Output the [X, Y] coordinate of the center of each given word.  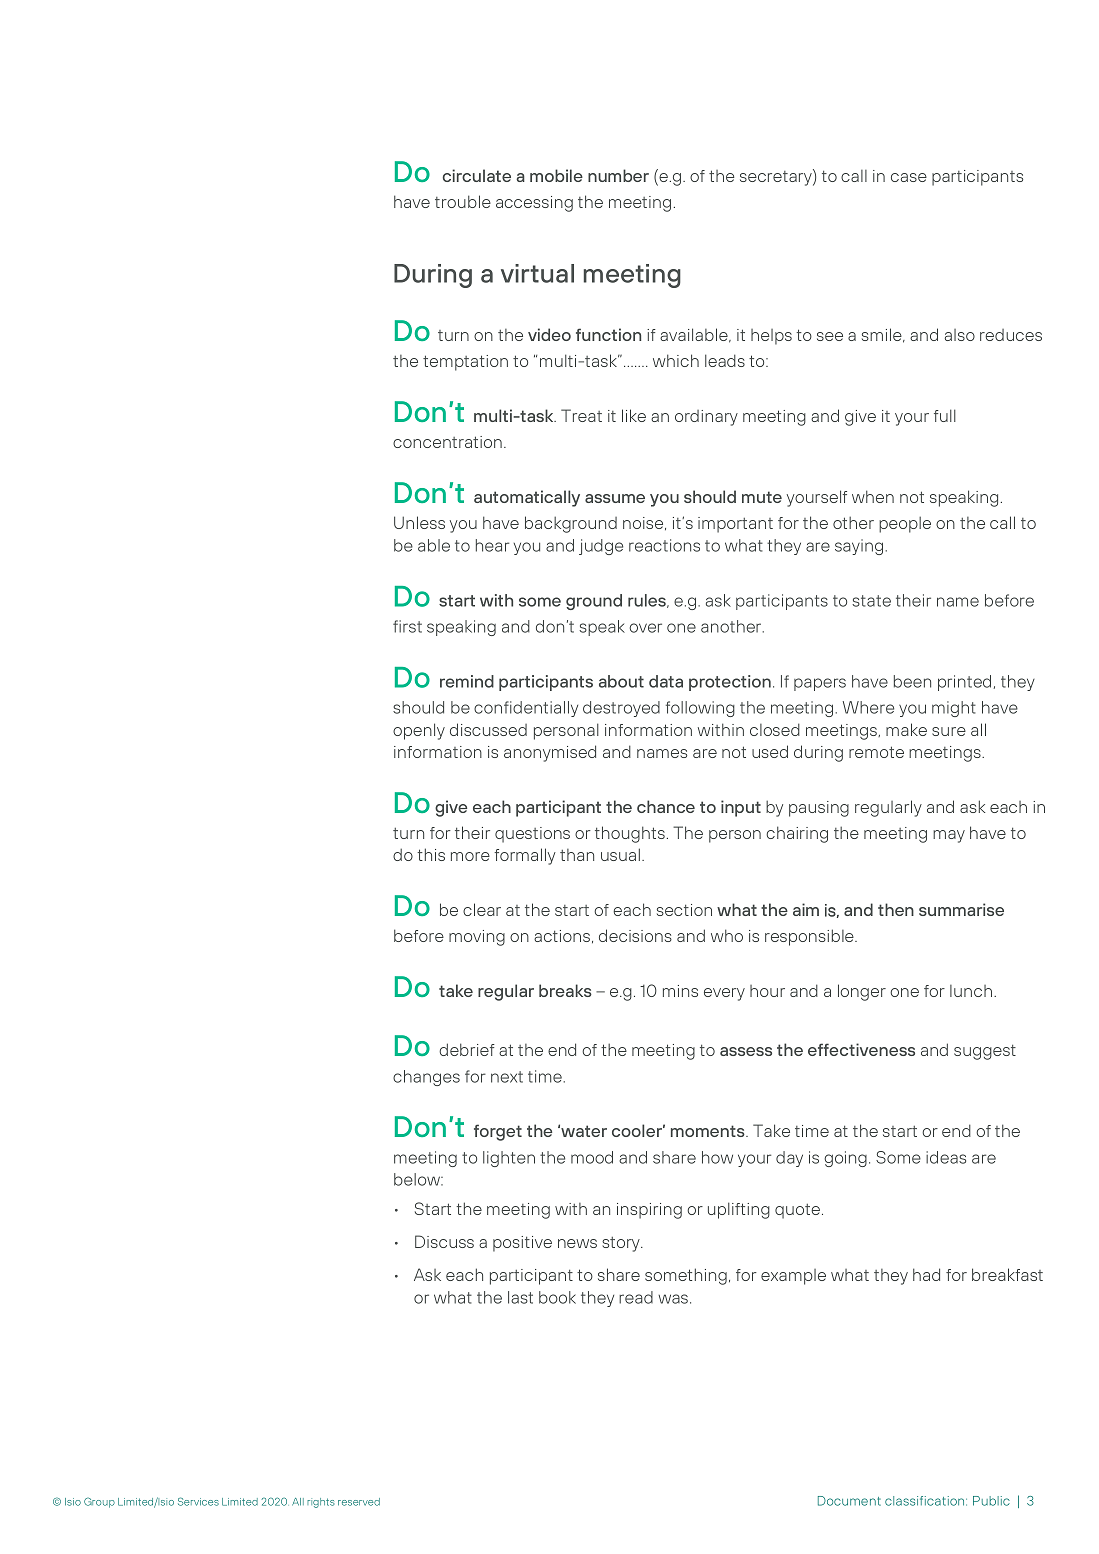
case [909, 177]
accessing [534, 204]
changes [426, 1078]
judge [601, 547]
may [949, 836]
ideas [946, 1157]
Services [198, 1501]
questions [532, 835]
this [431, 854]
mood [592, 1157]
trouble [463, 201]
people [905, 524]
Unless [419, 522]
